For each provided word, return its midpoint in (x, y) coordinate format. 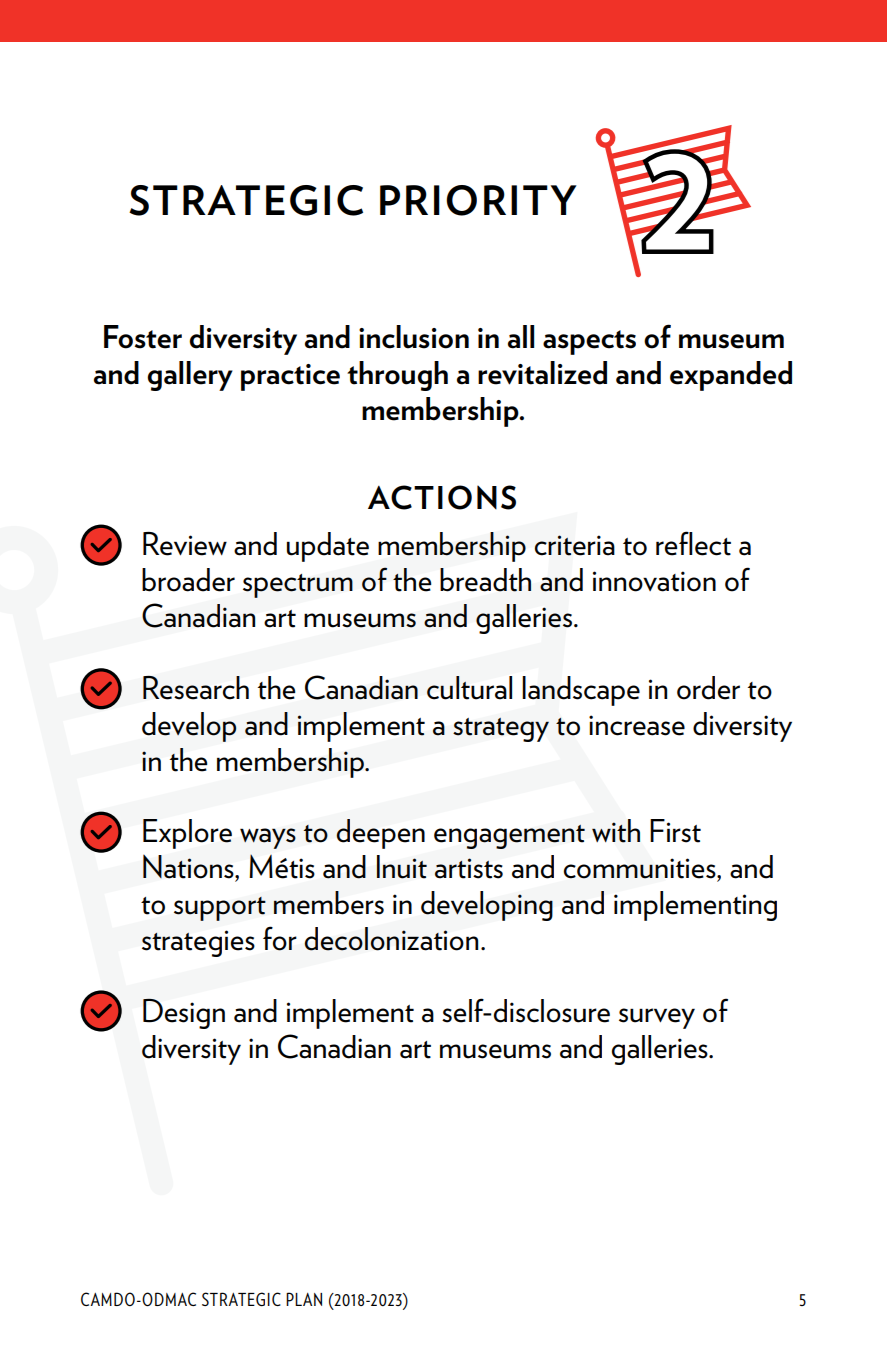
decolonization (391, 939)
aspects (589, 342)
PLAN (304, 1299)
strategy (501, 730)
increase (637, 725)
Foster (143, 337)
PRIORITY (478, 200)
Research (196, 688)
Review (185, 544)
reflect (693, 543)
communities (641, 869)
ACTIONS (442, 497)
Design (184, 1013)
